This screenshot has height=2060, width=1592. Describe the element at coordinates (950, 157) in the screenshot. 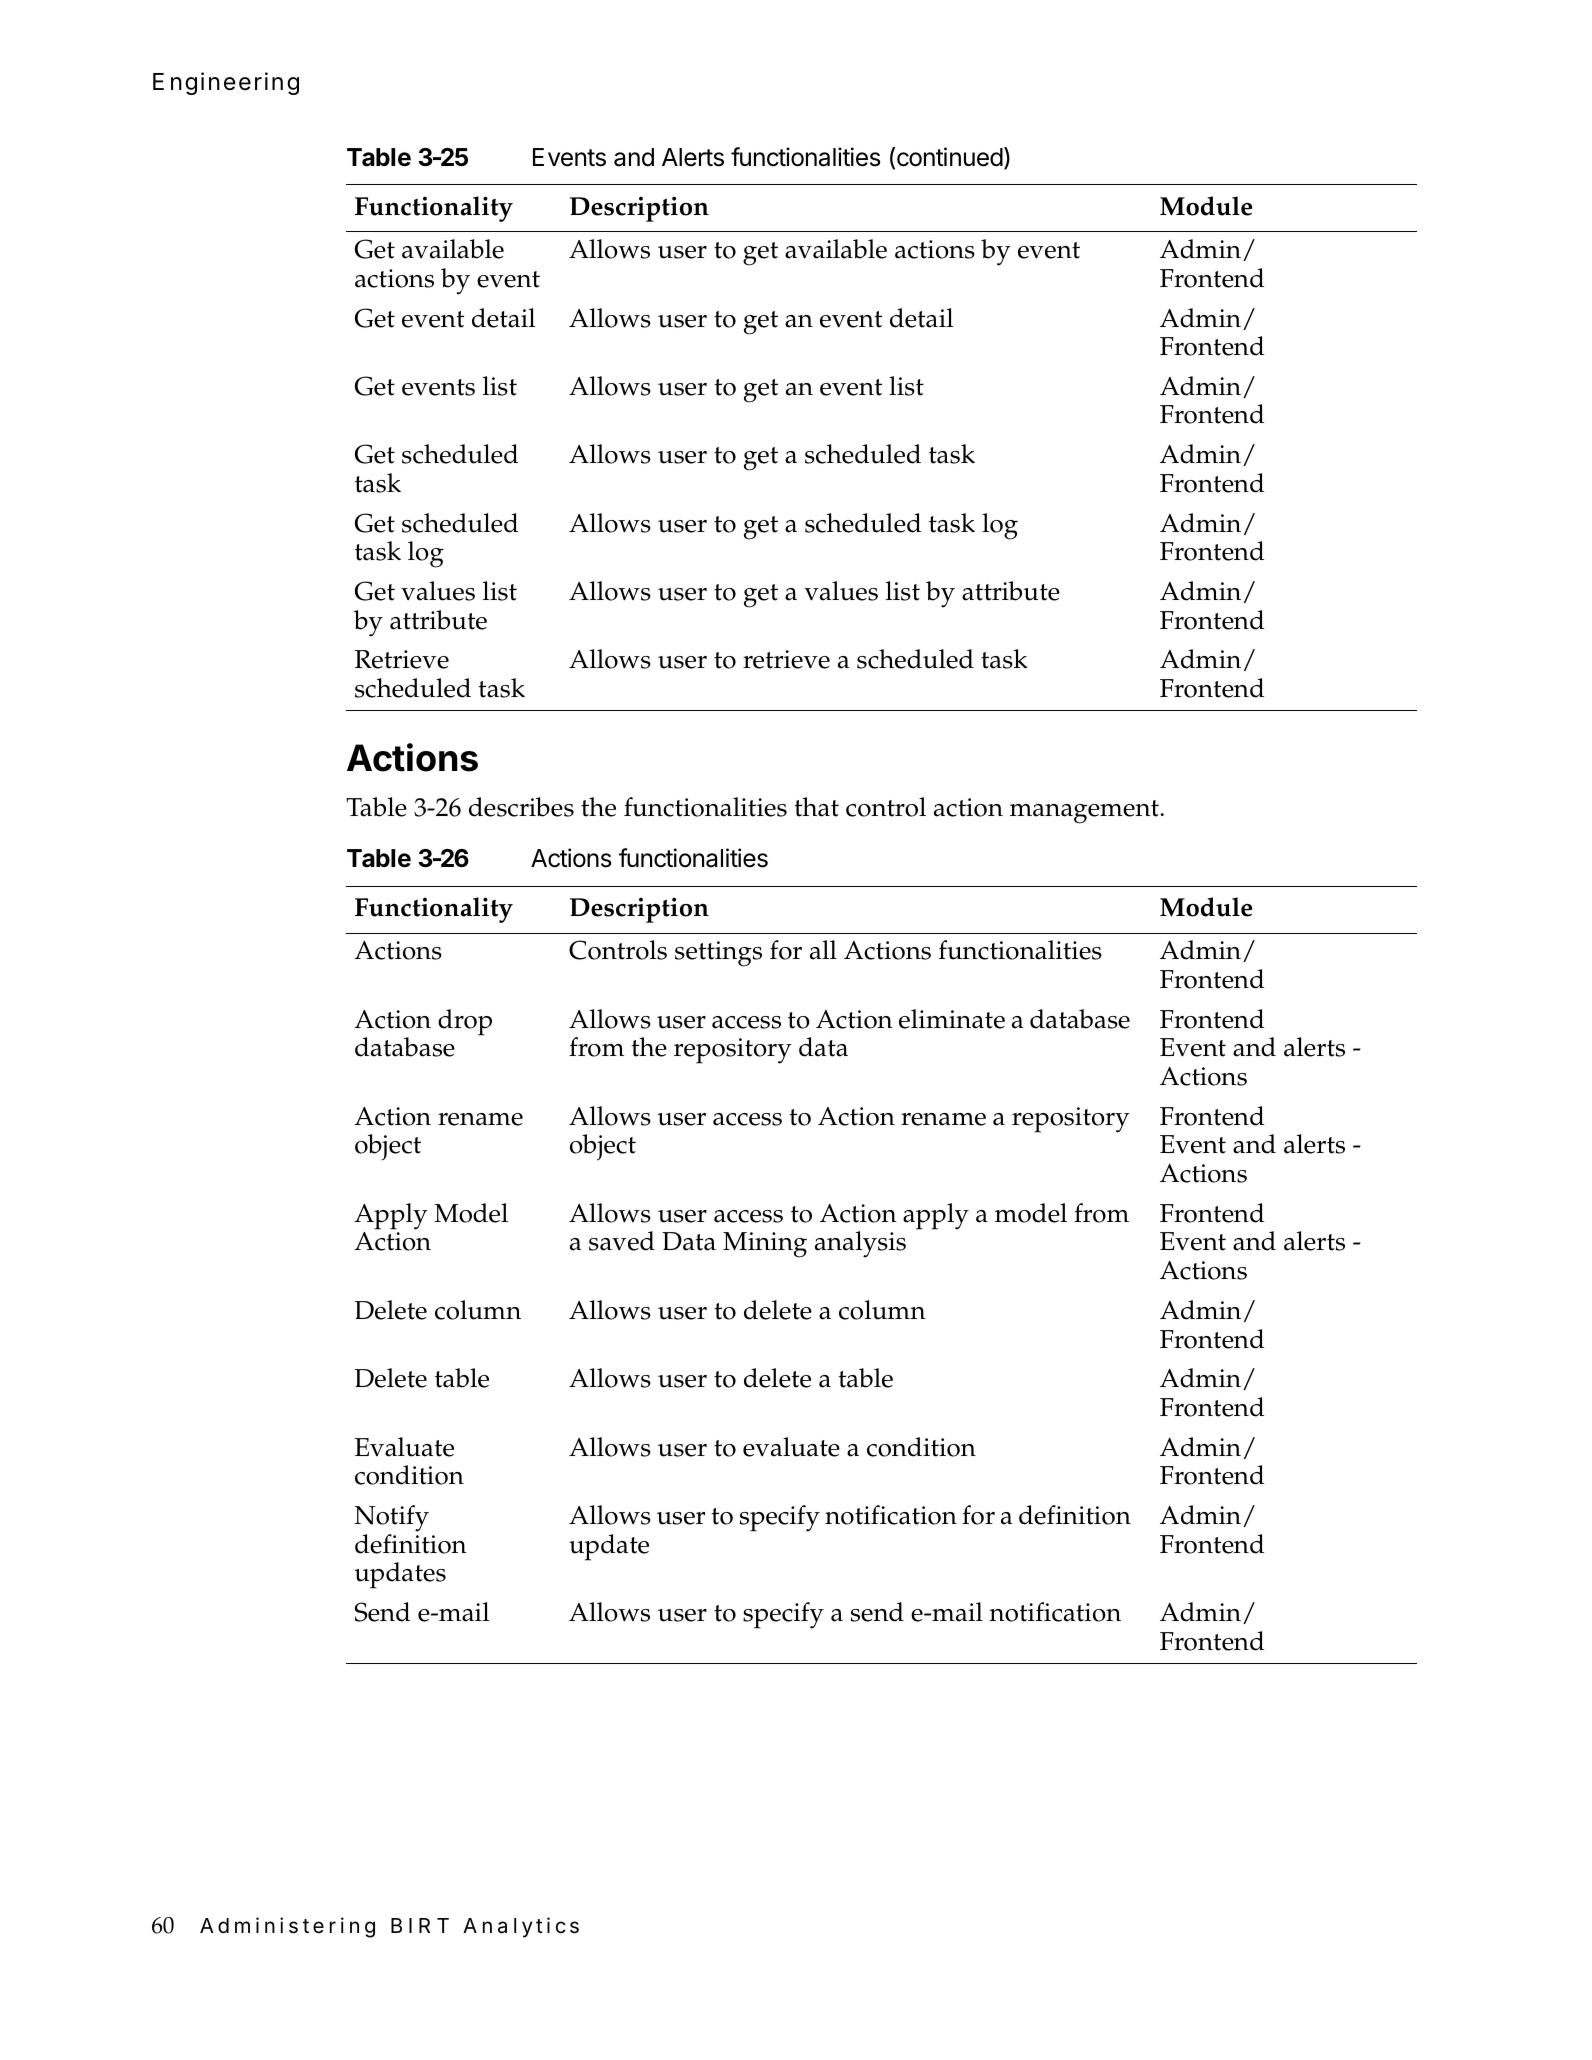

I see `continued` at that location.
